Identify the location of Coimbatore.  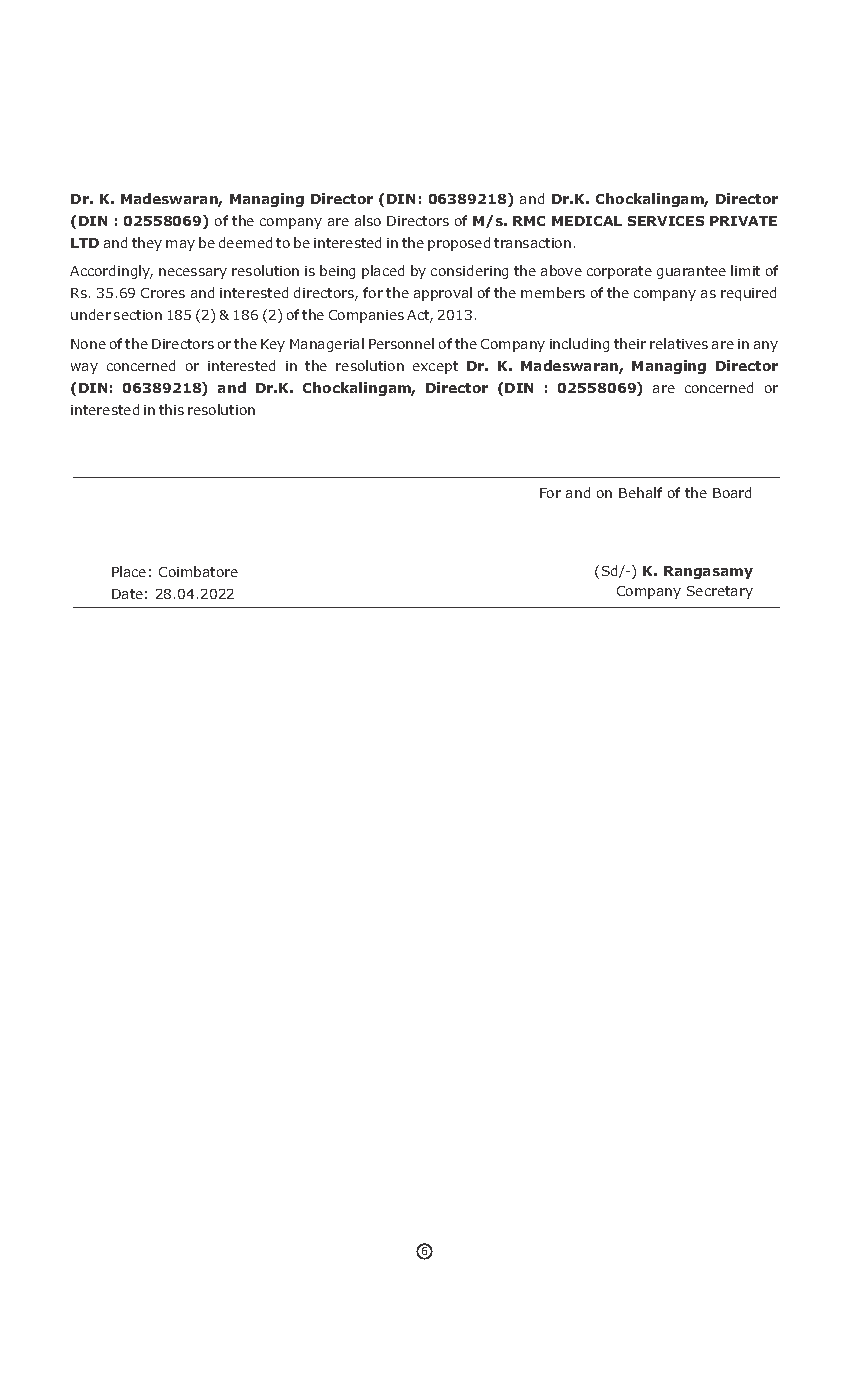
(198, 571).
